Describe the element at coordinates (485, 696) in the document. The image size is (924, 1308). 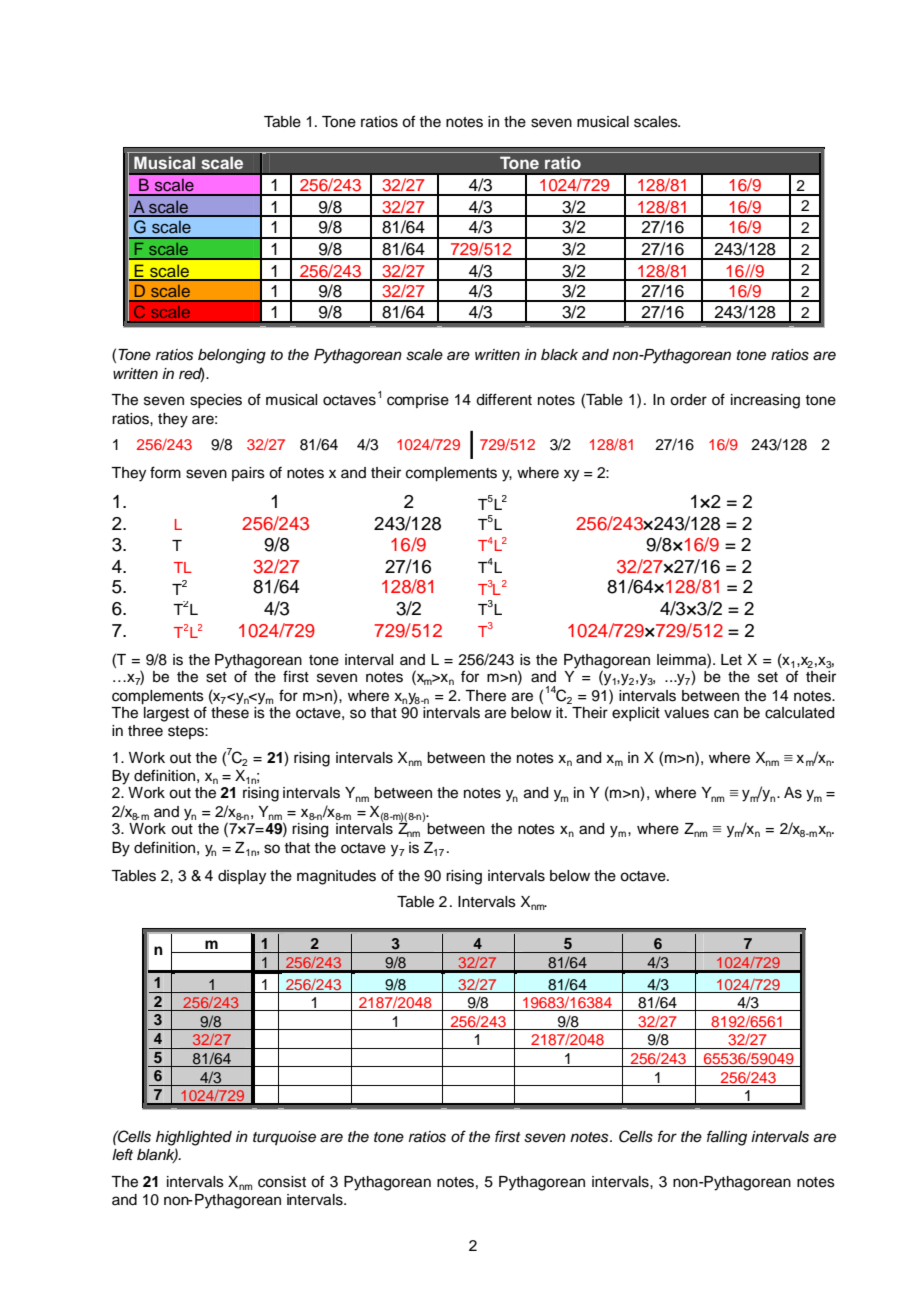
I see `There` at that location.
